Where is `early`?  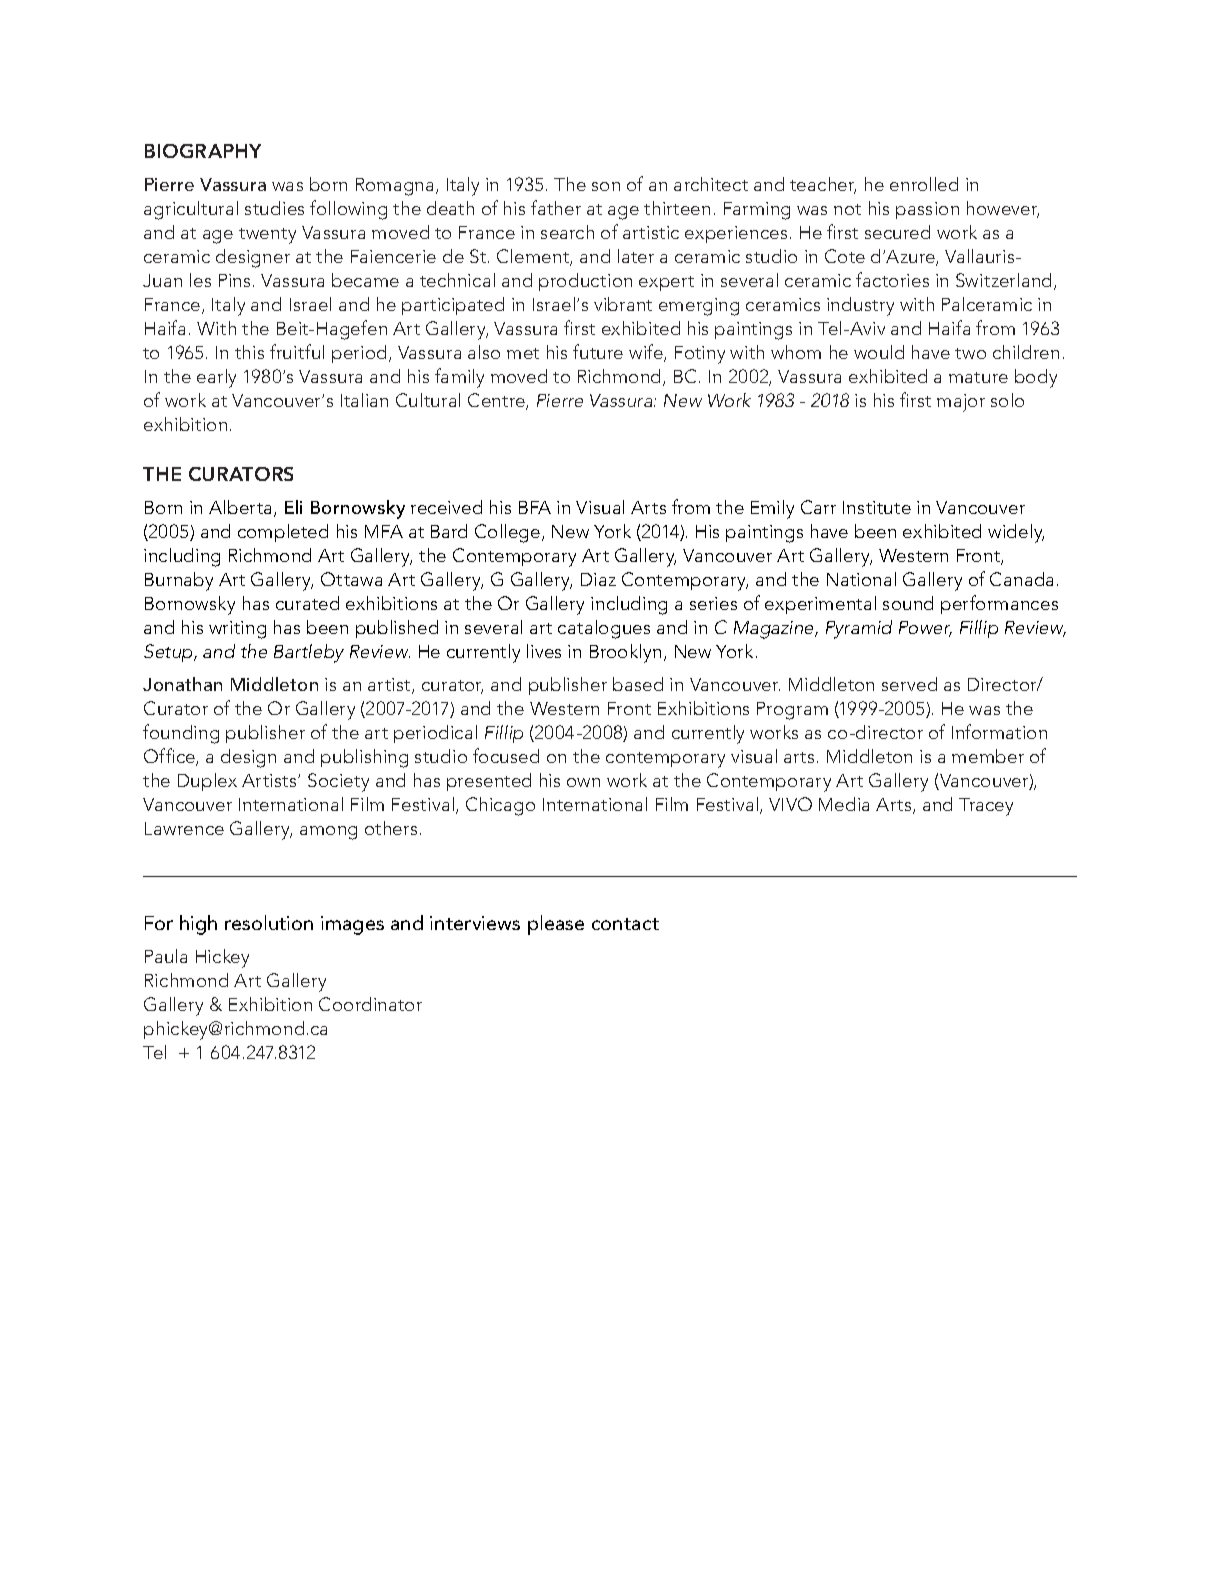 early is located at coordinates (216, 378).
